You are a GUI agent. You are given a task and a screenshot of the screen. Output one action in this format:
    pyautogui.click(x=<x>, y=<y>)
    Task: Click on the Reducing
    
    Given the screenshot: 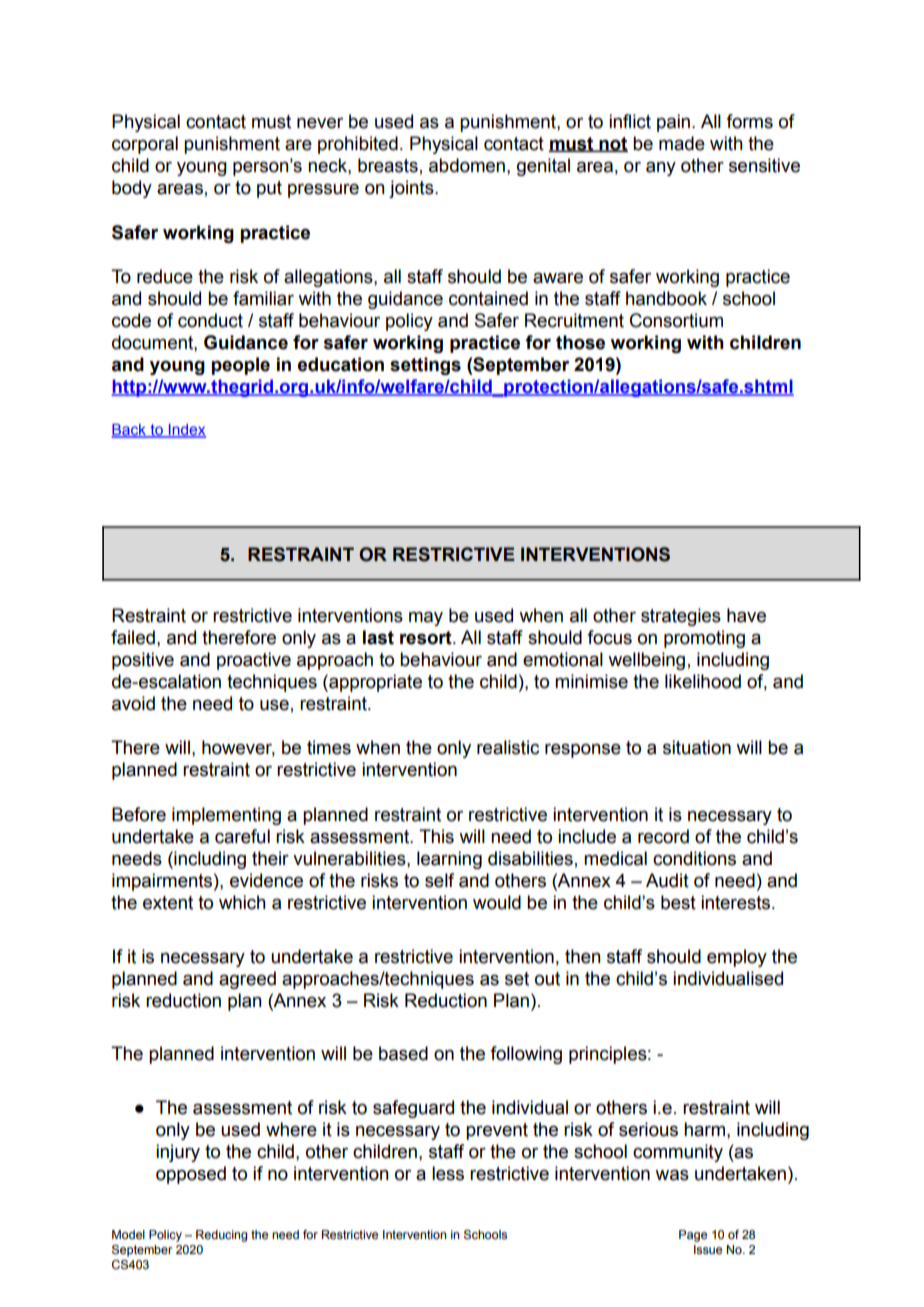 What is the action you would take?
    pyautogui.click(x=221, y=1236)
